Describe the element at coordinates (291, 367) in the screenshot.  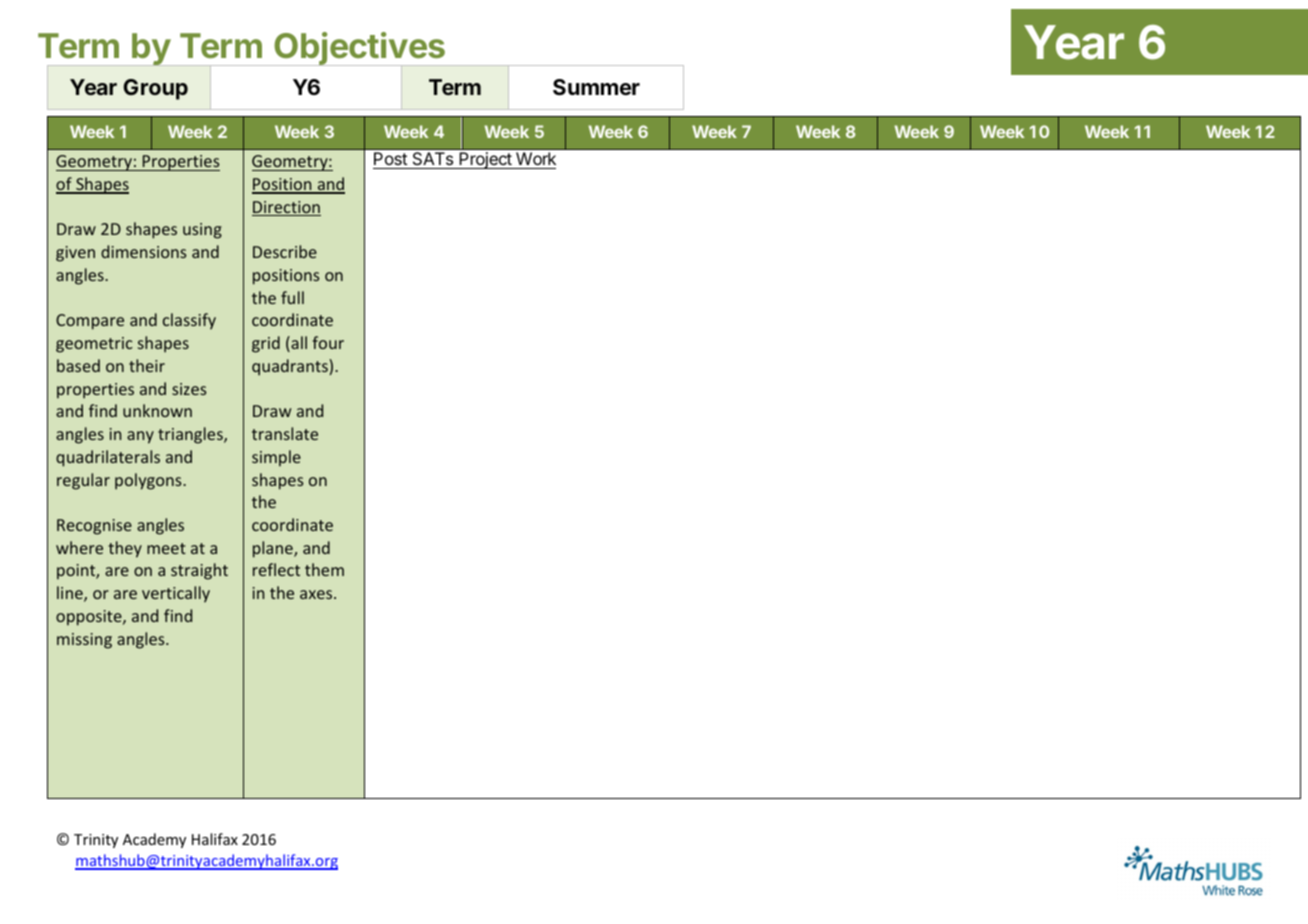
I see `quadrants` at that location.
